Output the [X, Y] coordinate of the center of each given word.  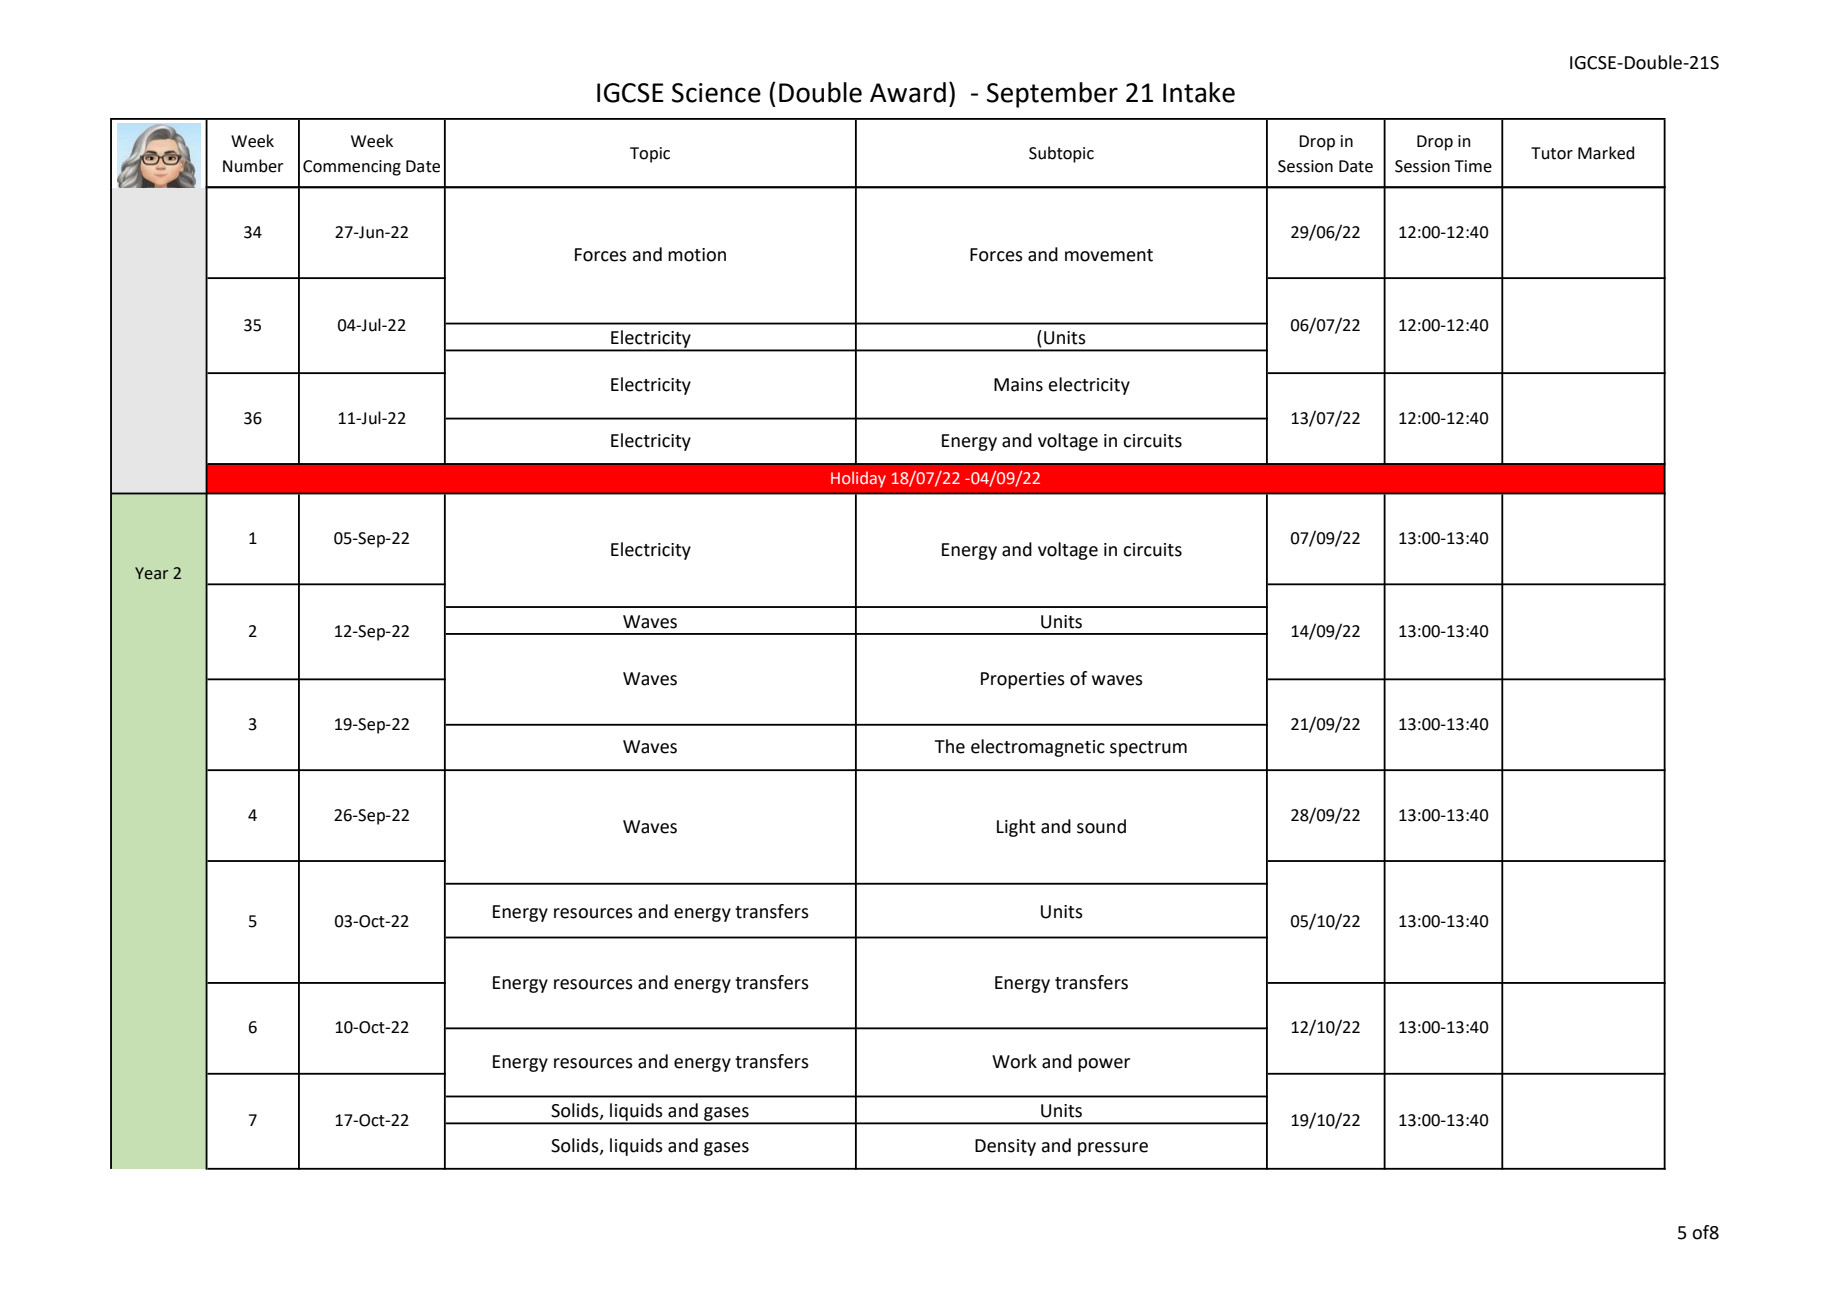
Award [908, 92]
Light [1016, 828]
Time [1473, 166]
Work [1014, 1061]
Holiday [858, 479]
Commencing [352, 168]
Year [151, 573]
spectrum [1148, 749]
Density [1005, 1147]
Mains [1018, 385]
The [950, 746]
